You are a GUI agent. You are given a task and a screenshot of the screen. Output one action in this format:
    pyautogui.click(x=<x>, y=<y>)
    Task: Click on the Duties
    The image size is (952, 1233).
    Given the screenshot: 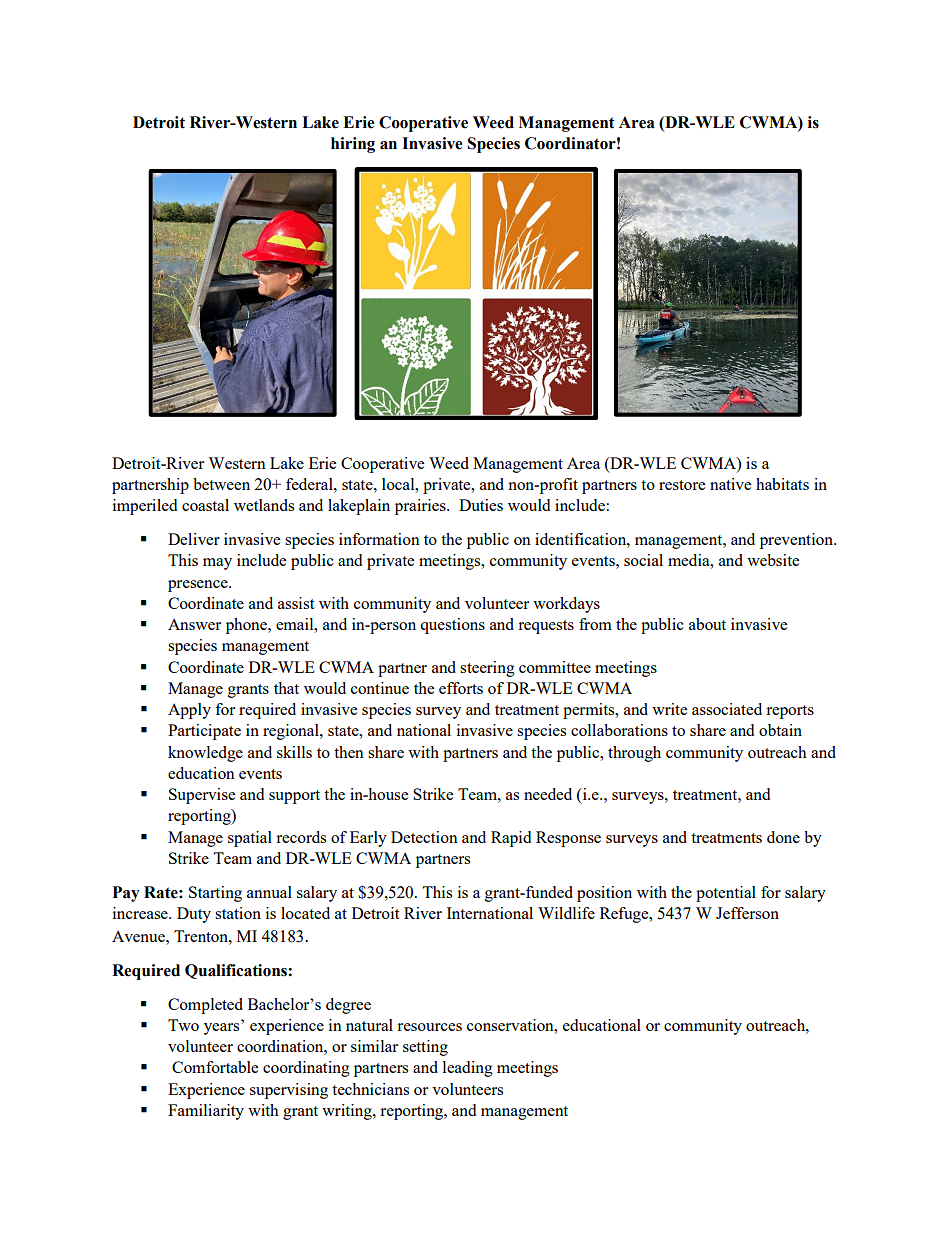 What is the action you would take?
    pyautogui.click(x=481, y=505)
